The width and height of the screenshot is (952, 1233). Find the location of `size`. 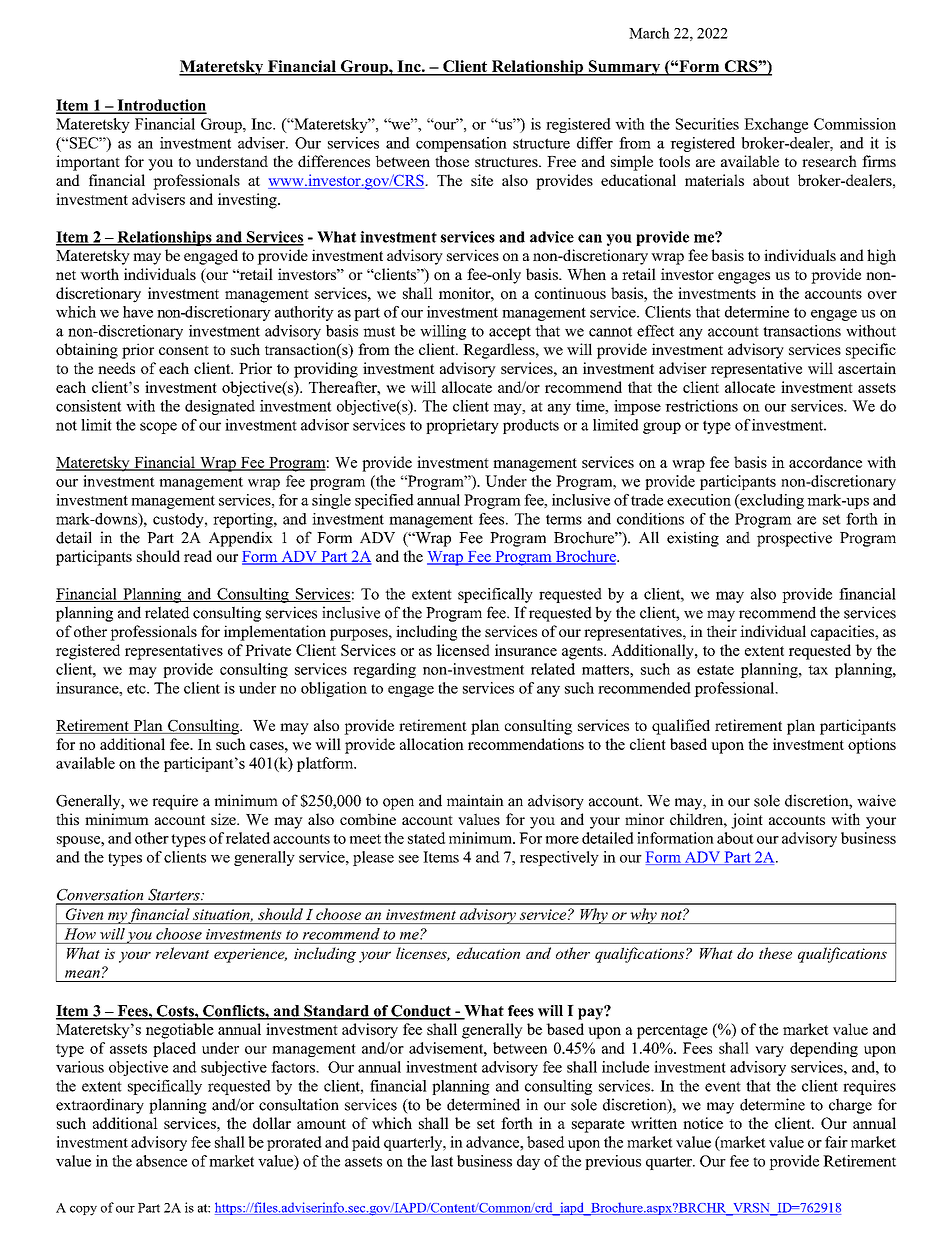

size is located at coordinates (224, 819).
